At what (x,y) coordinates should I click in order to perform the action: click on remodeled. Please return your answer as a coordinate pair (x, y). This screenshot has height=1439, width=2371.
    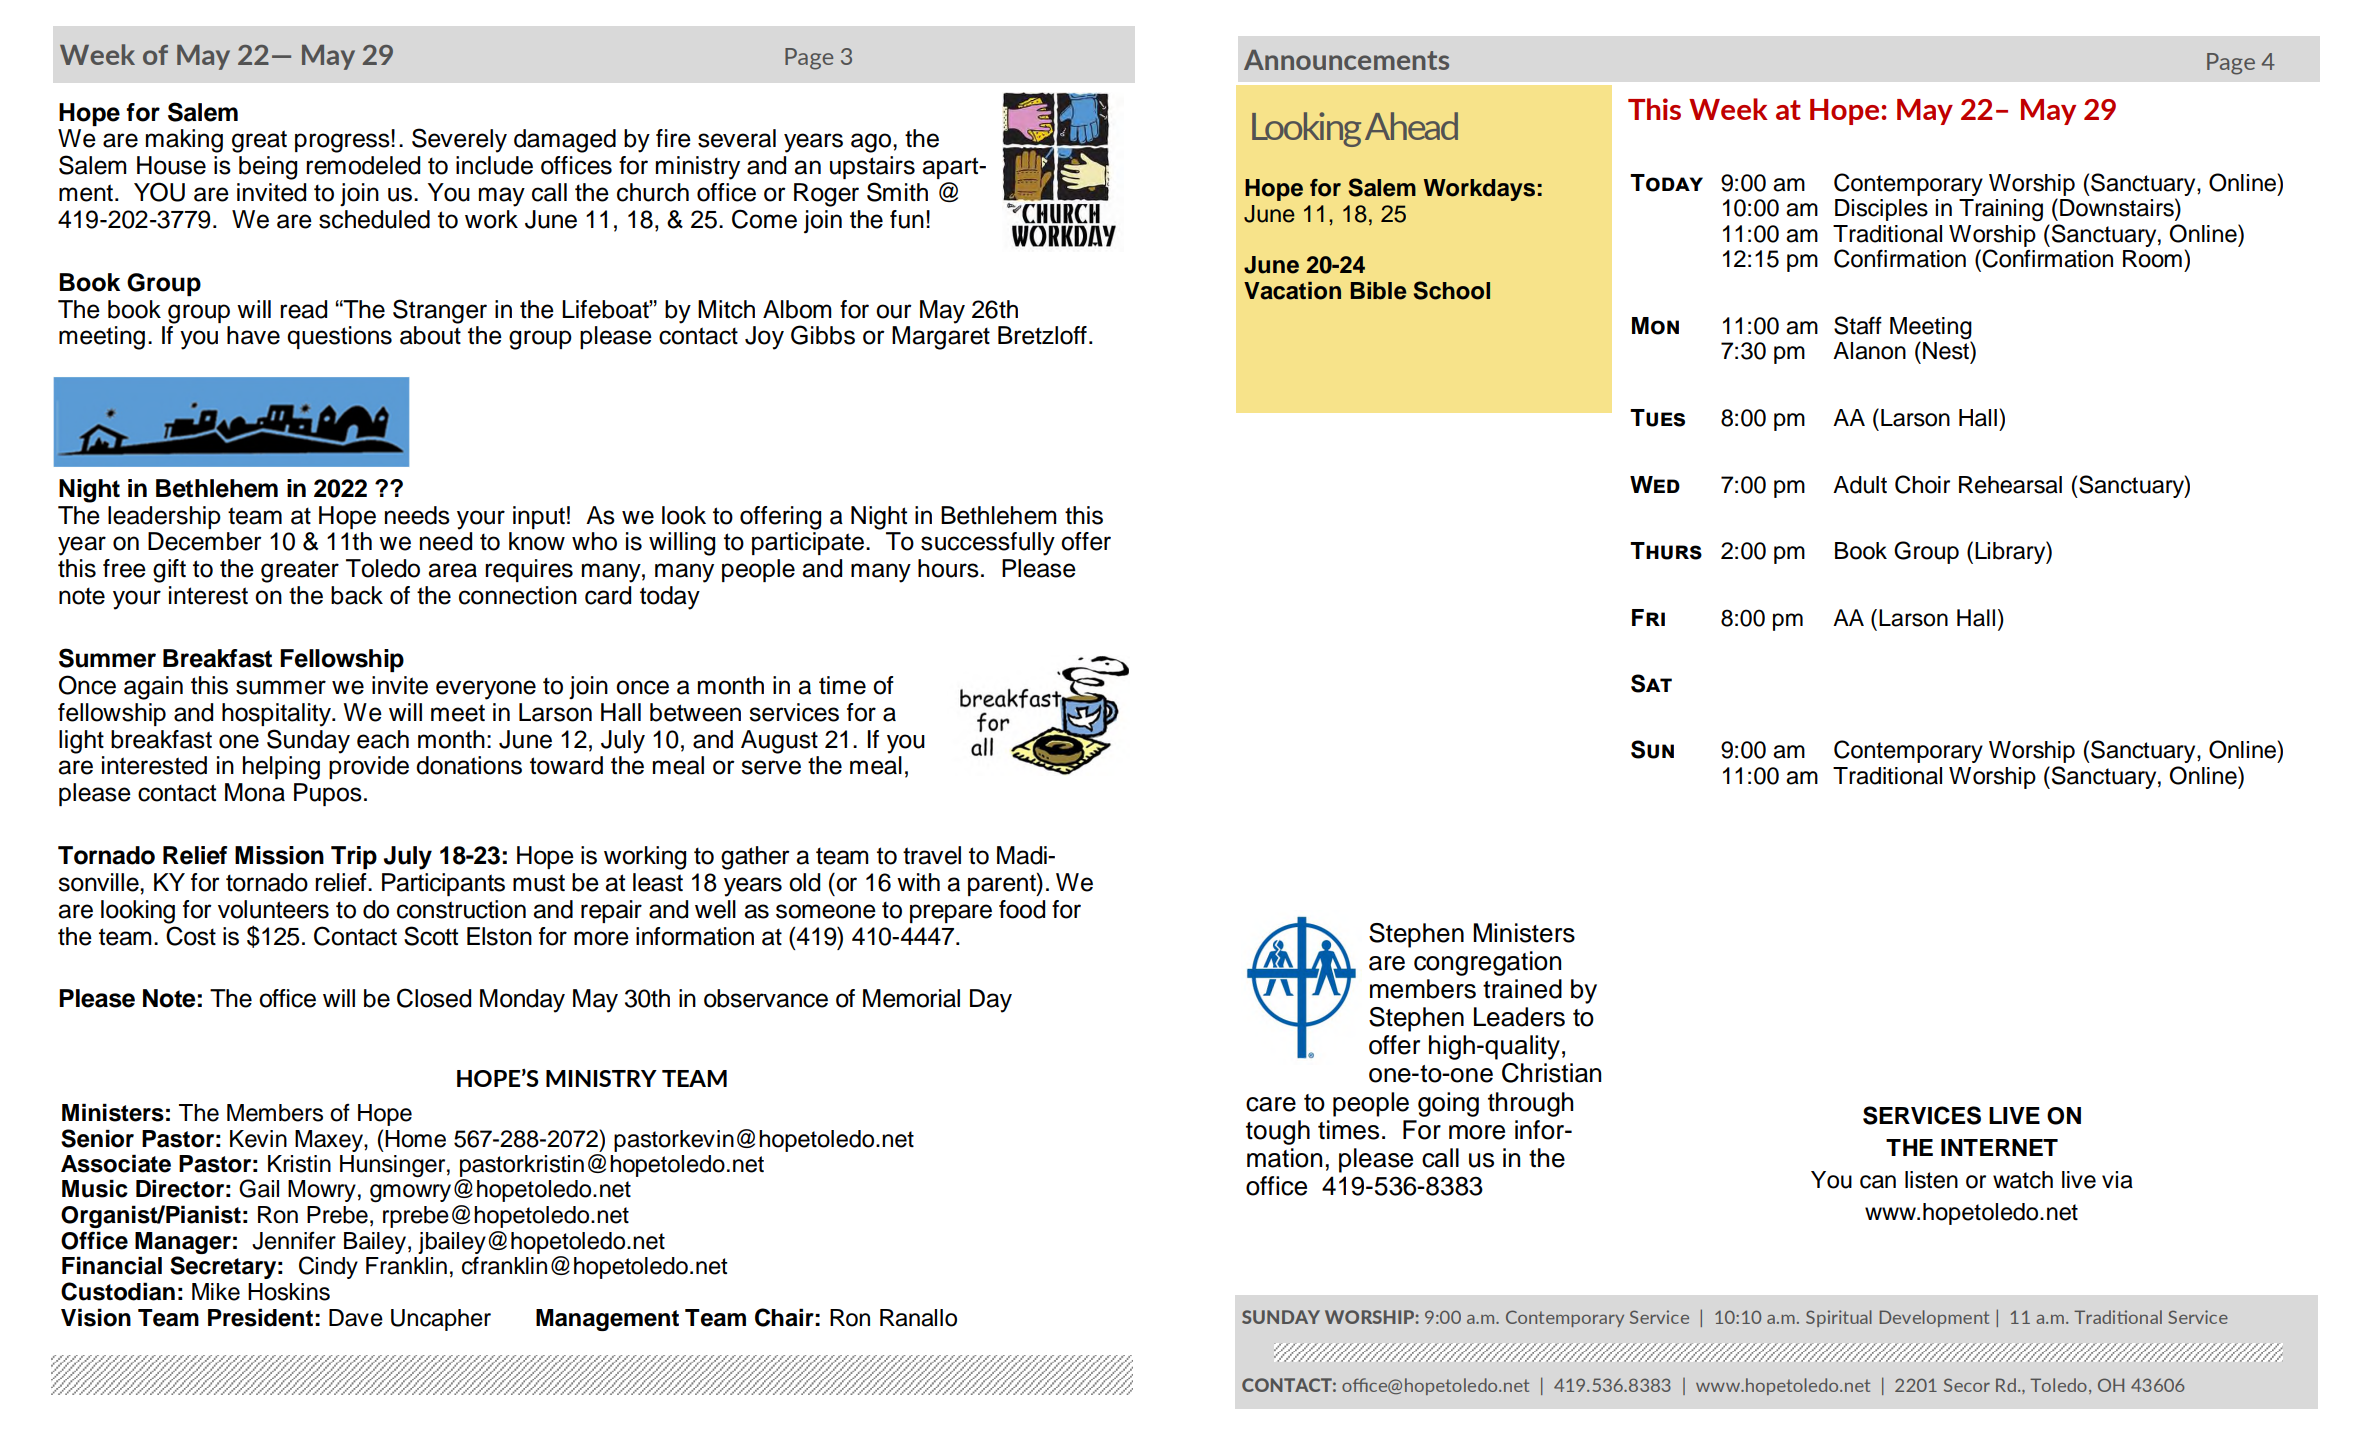
    Looking at the image, I should click on (363, 165).
